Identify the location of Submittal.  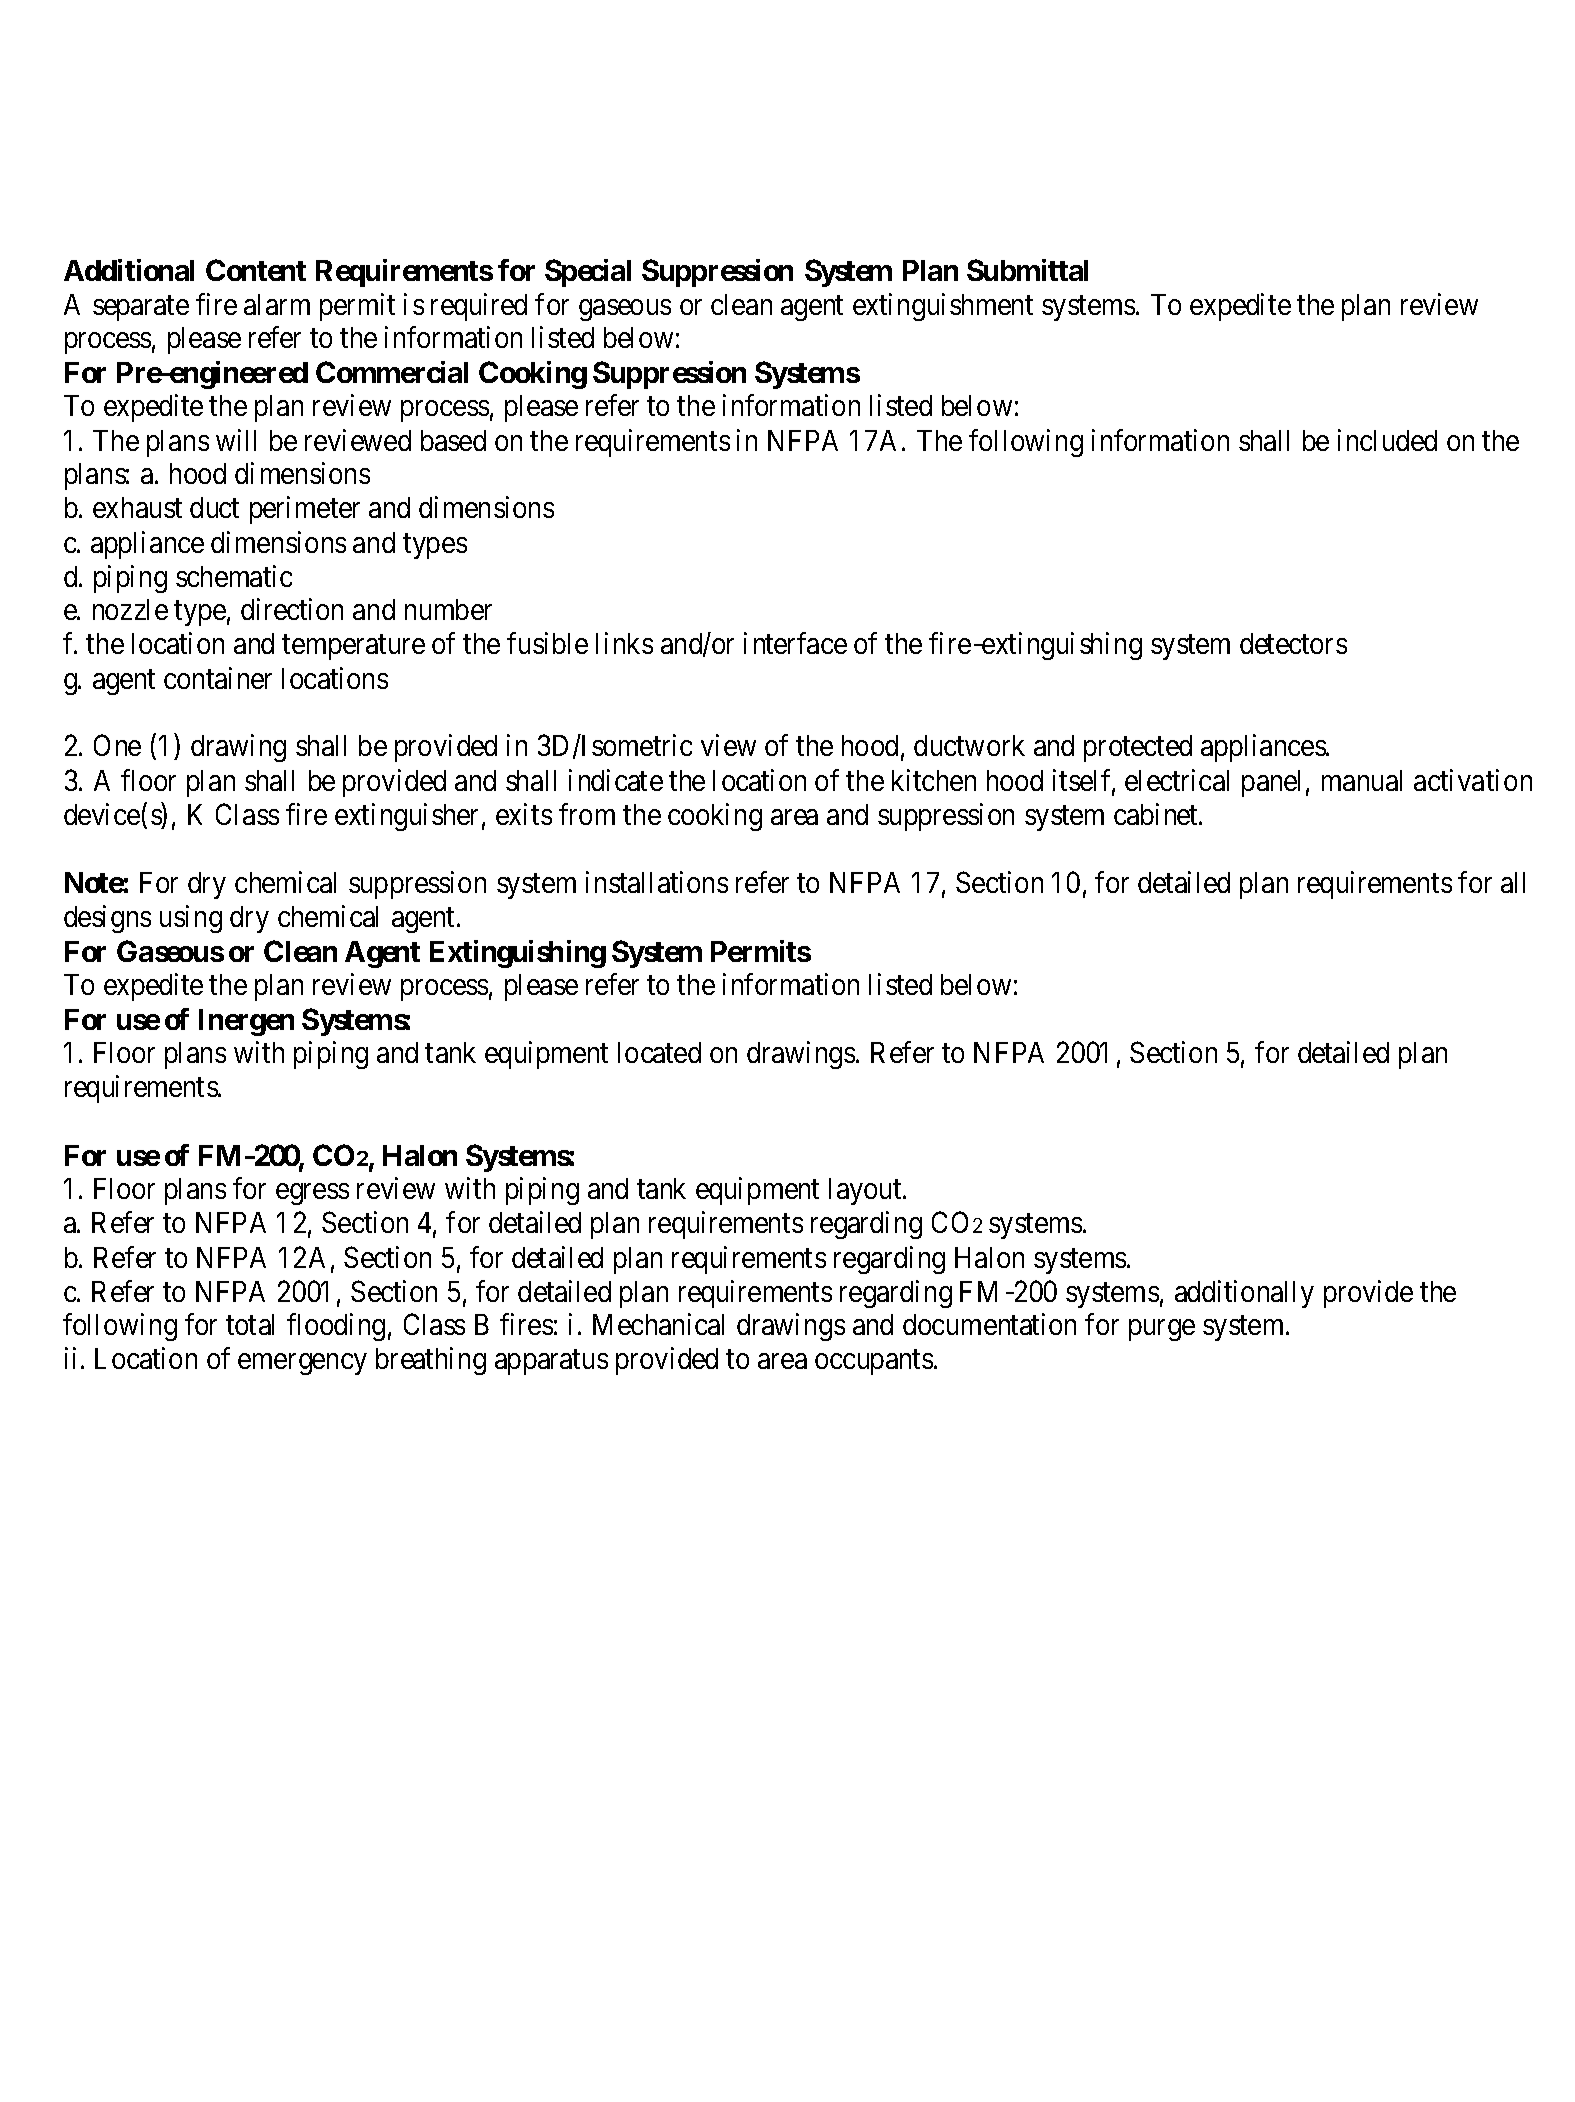
(1027, 270).
